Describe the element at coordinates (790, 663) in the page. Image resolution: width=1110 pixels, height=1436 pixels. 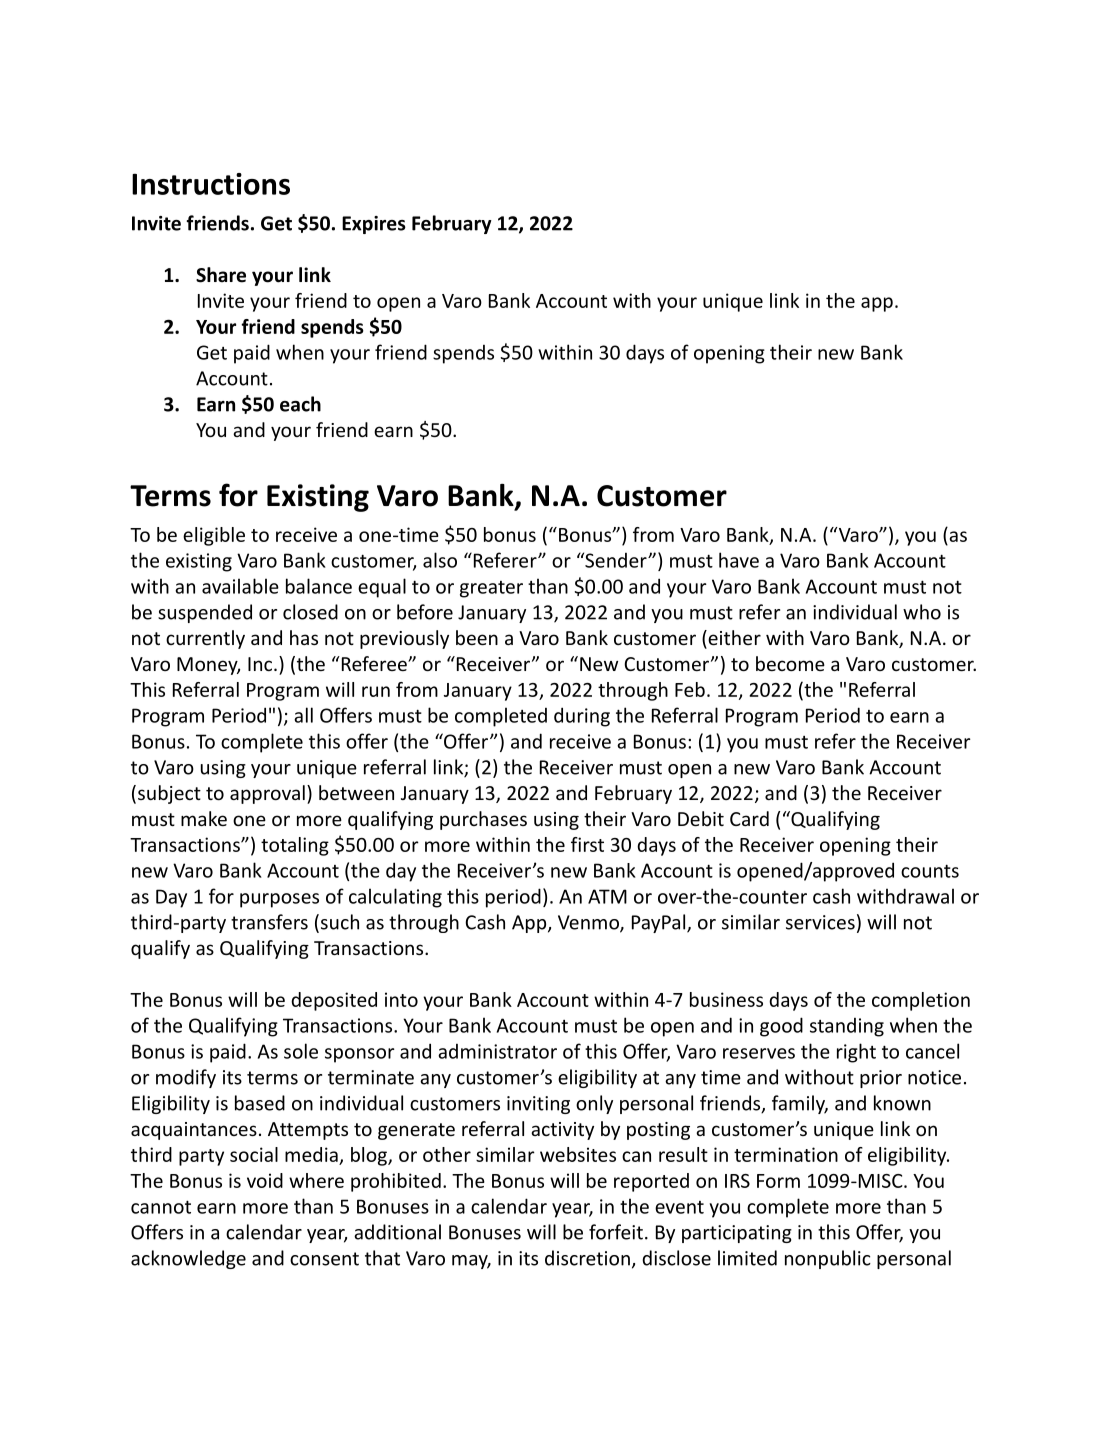
I see `become` at that location.
